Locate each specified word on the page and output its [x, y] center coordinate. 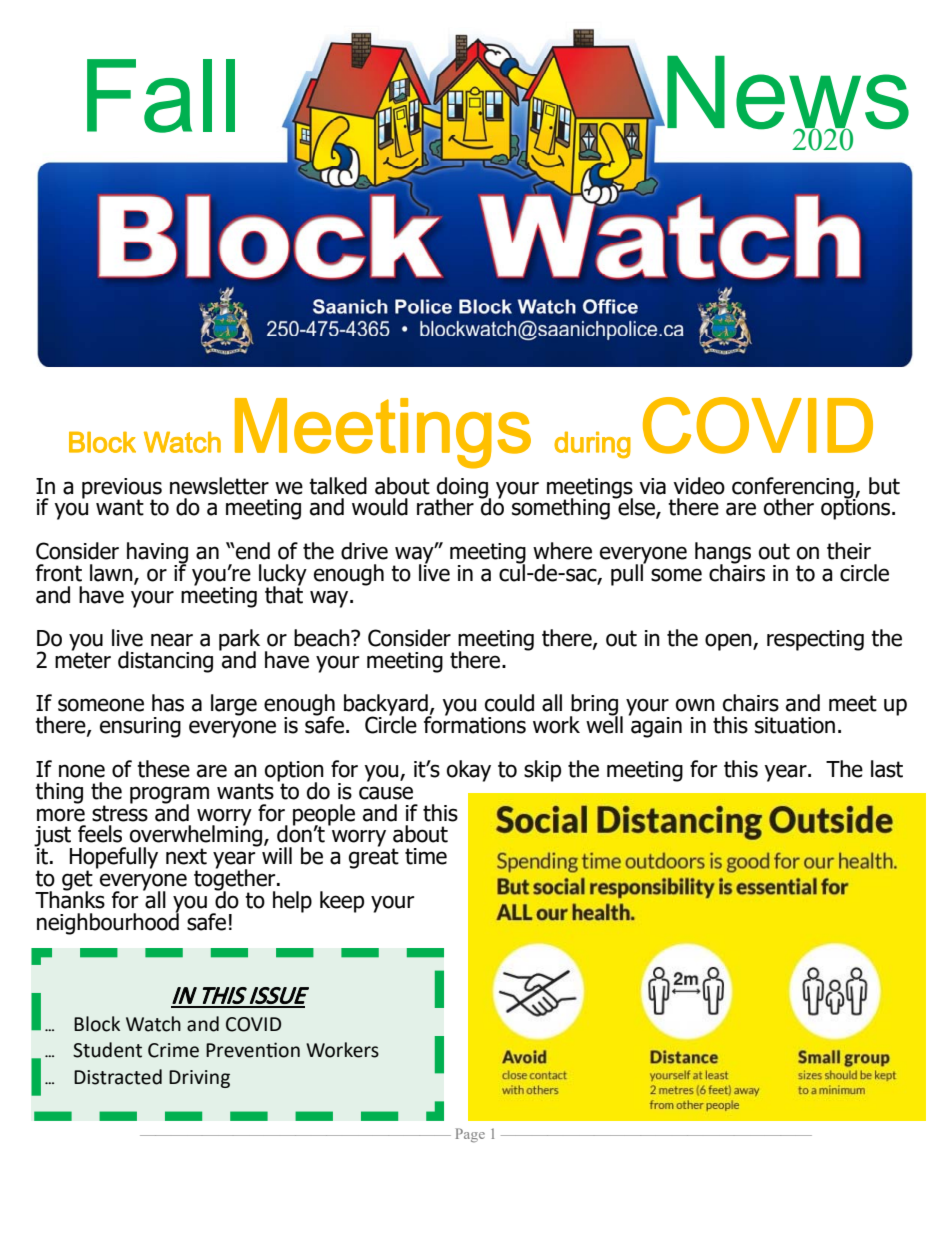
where [562, 551]
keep [342, 902]
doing [463, 489]
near [172, 640]
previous [122, 489]
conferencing [794, 489]
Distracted [118, 1077]
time [426, 856]
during [592, 445]
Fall [161, 96]
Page [470, 1135]
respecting [815, 640]
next [186, 856]
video [699, 486]
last [887, 769]
